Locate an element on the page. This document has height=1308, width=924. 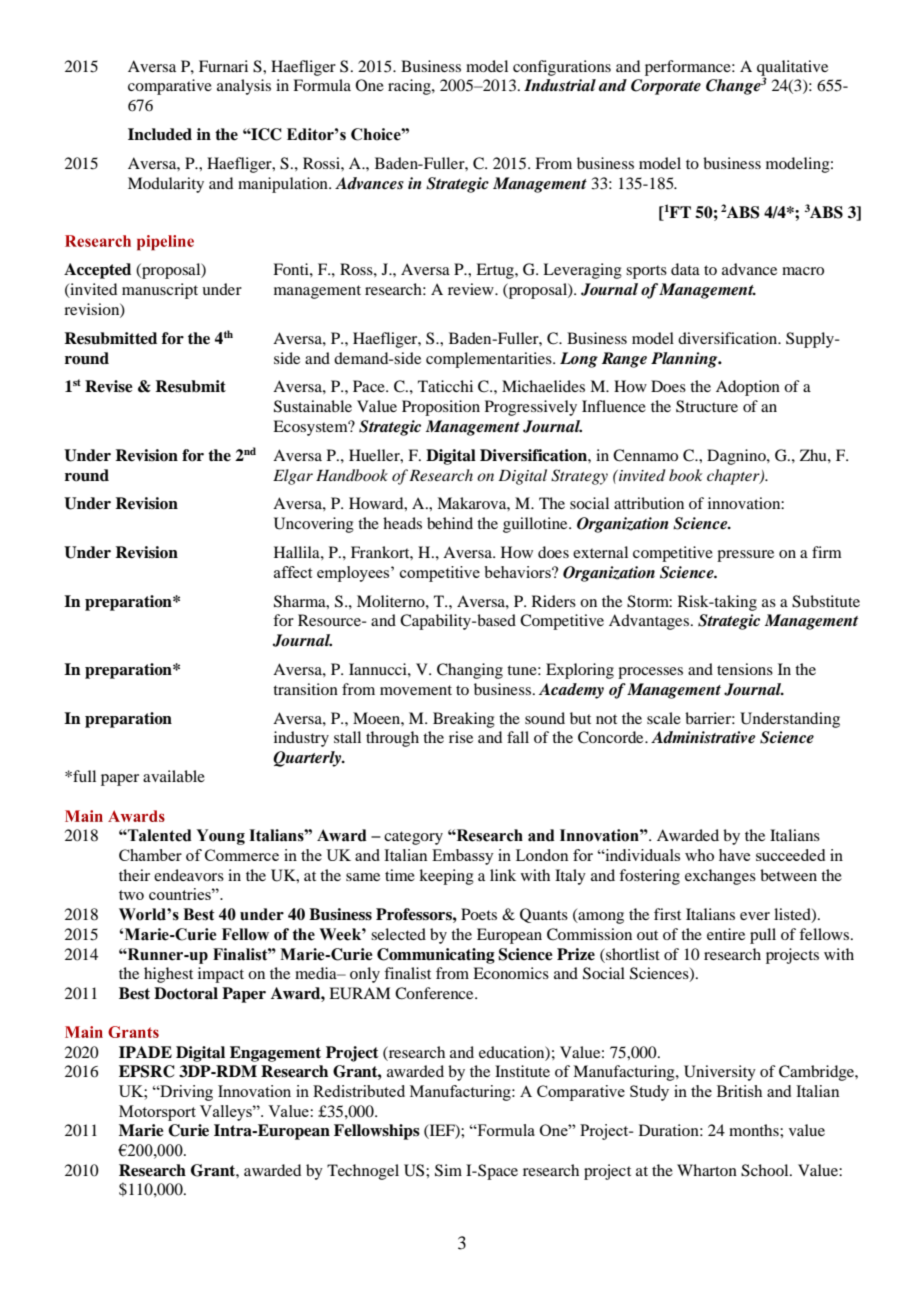
qualitative is located at coordinates (792, 69).
